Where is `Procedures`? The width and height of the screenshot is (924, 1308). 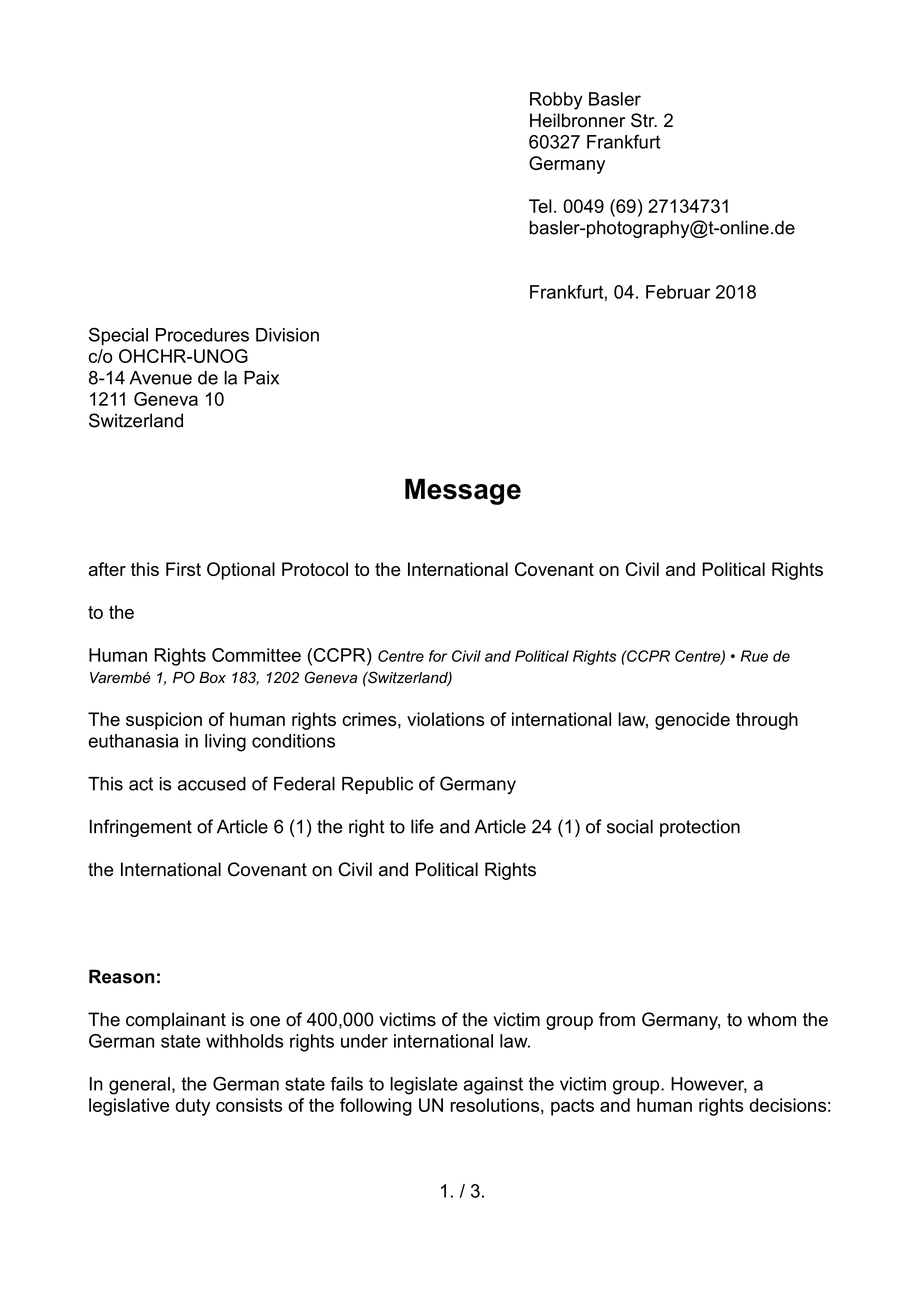 Procedures is located at coordinates (202, 335).
